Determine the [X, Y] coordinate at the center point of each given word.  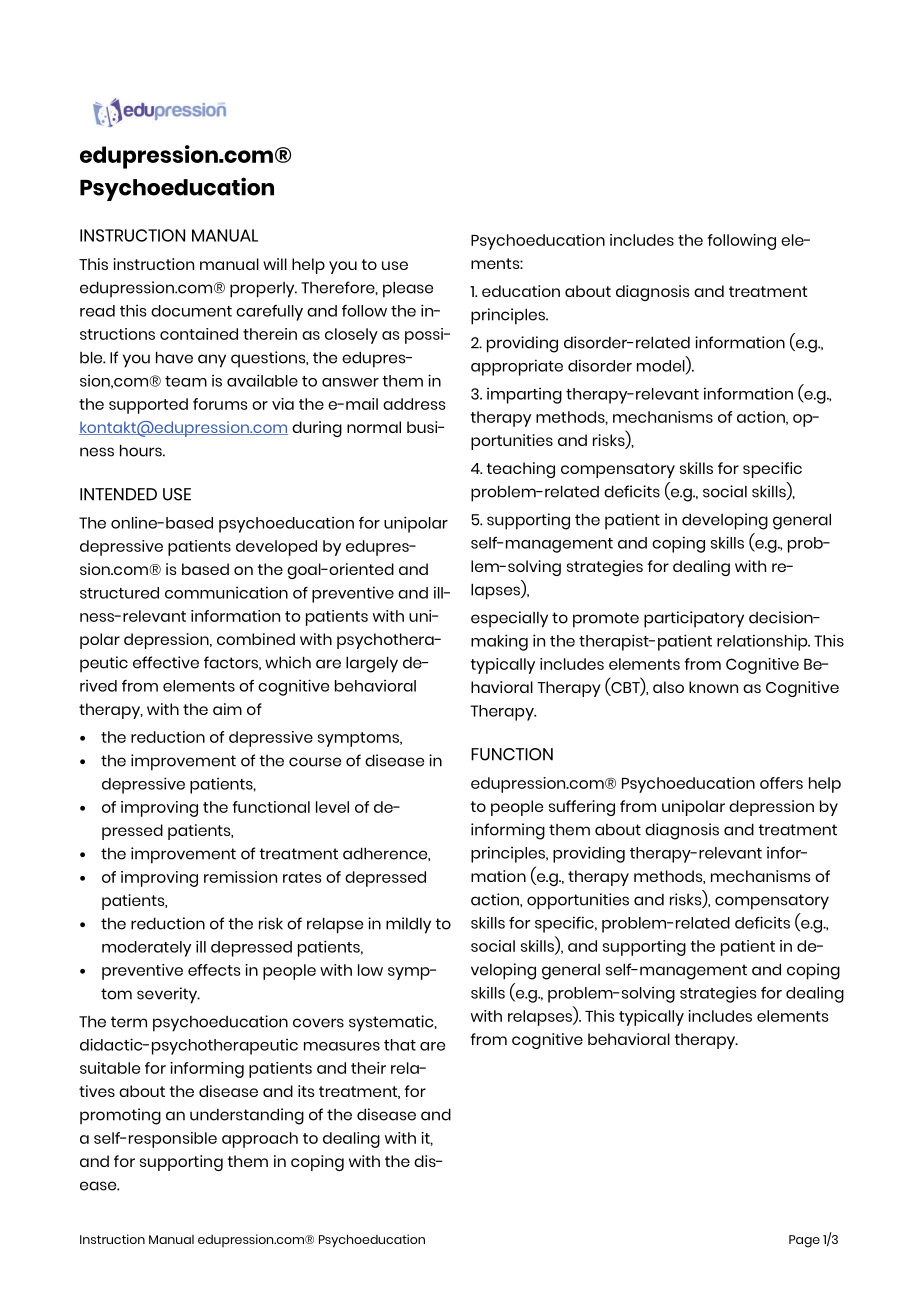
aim [227, 709]
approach [260, 1140]
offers [781, 783]
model [662, 367]
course [315, 762]
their [368, 1068]
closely [351, 336]
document [191, 311]
